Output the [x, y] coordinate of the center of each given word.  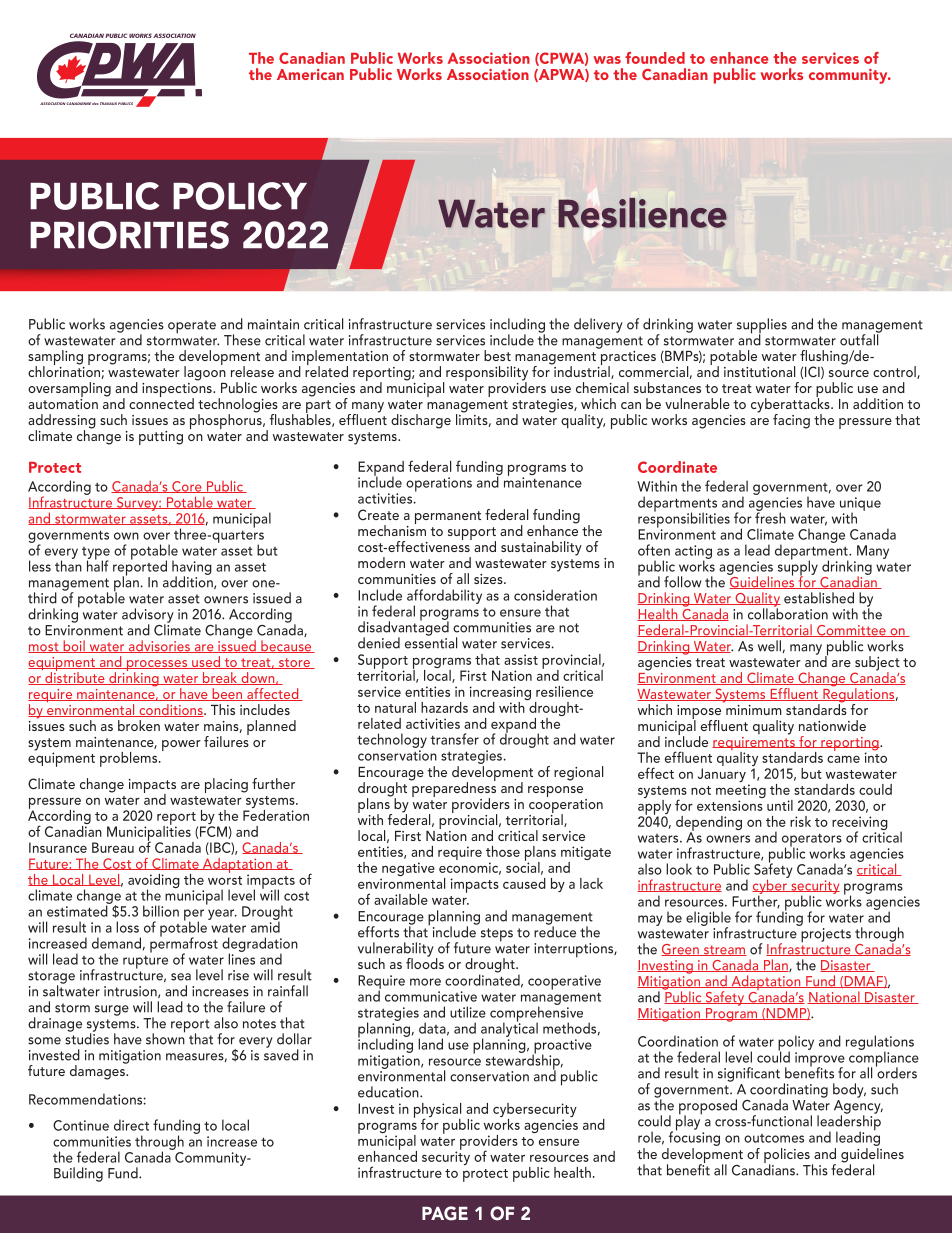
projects [826, 935]
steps [497, 935]
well [769, 646]
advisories [159, 646]
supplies [762, 327]
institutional [759, 371]
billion [161, 911]
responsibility [487, 375]
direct [131, 1125]
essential [431, 642]
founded [655, 58]
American [310, 74]
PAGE [445, 1213]
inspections [178, 390]
